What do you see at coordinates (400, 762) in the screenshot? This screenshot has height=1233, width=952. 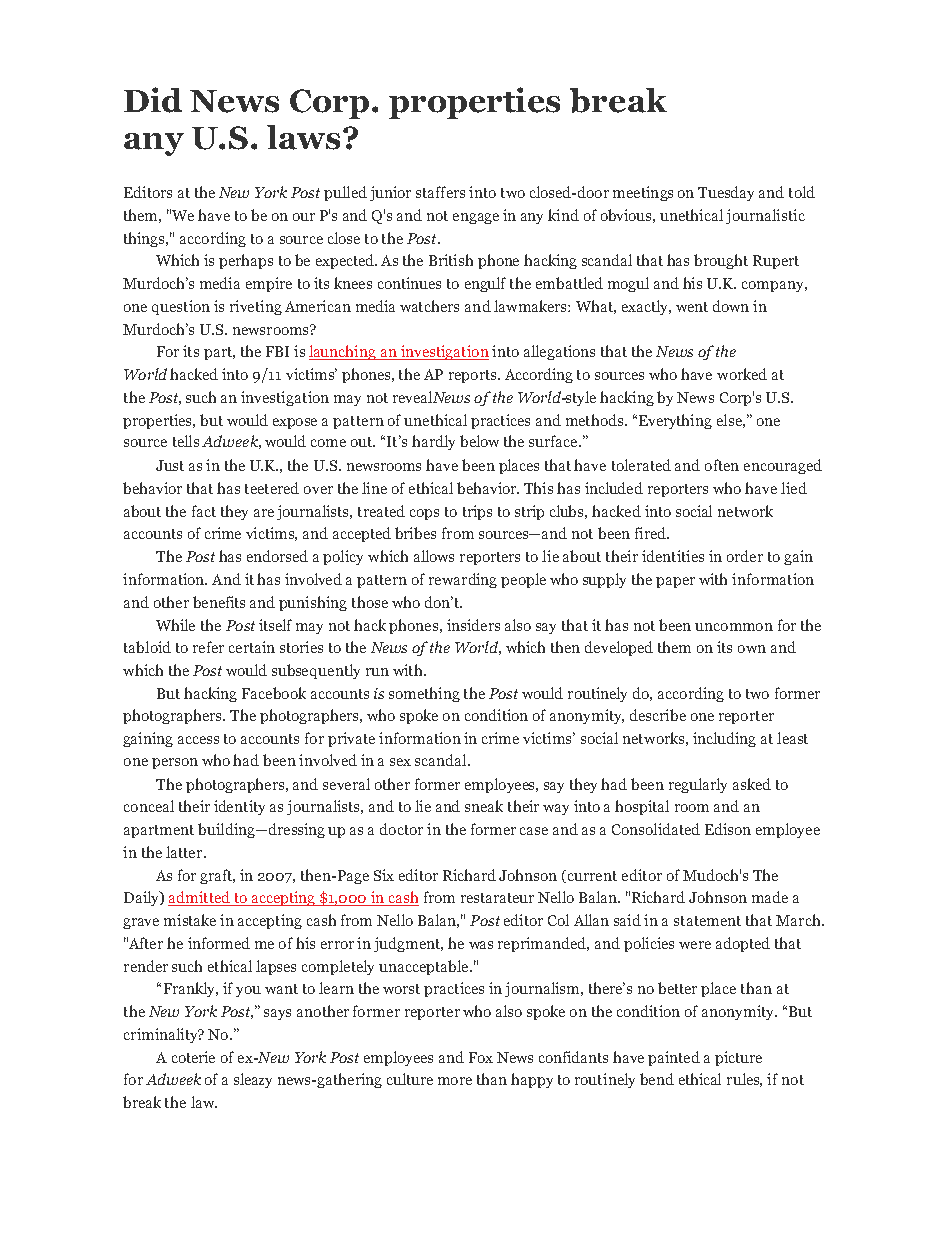 I see `sex` at bounding box center [400, 762].
